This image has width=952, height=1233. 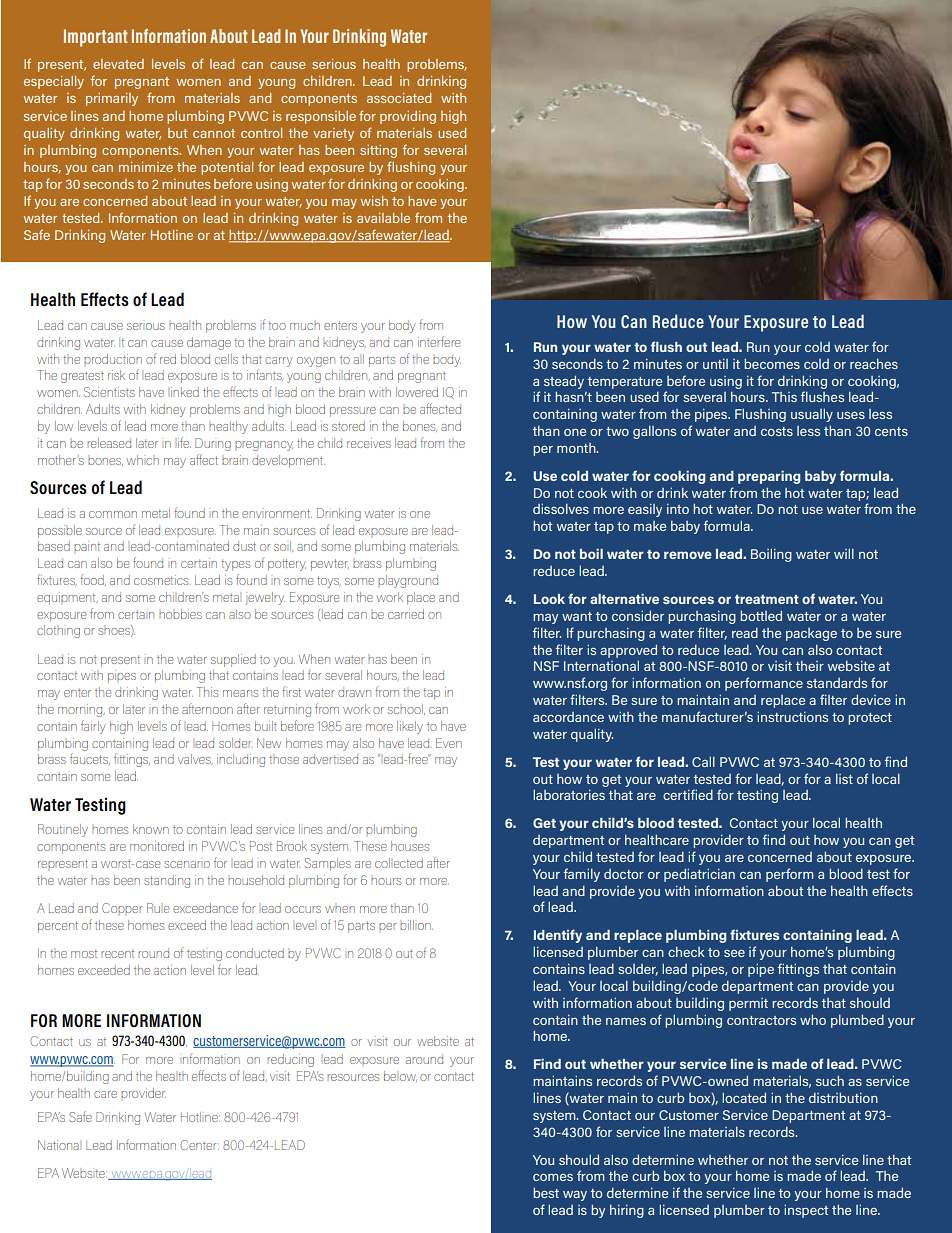 I want to click on common, so click(x=113, y=514).
